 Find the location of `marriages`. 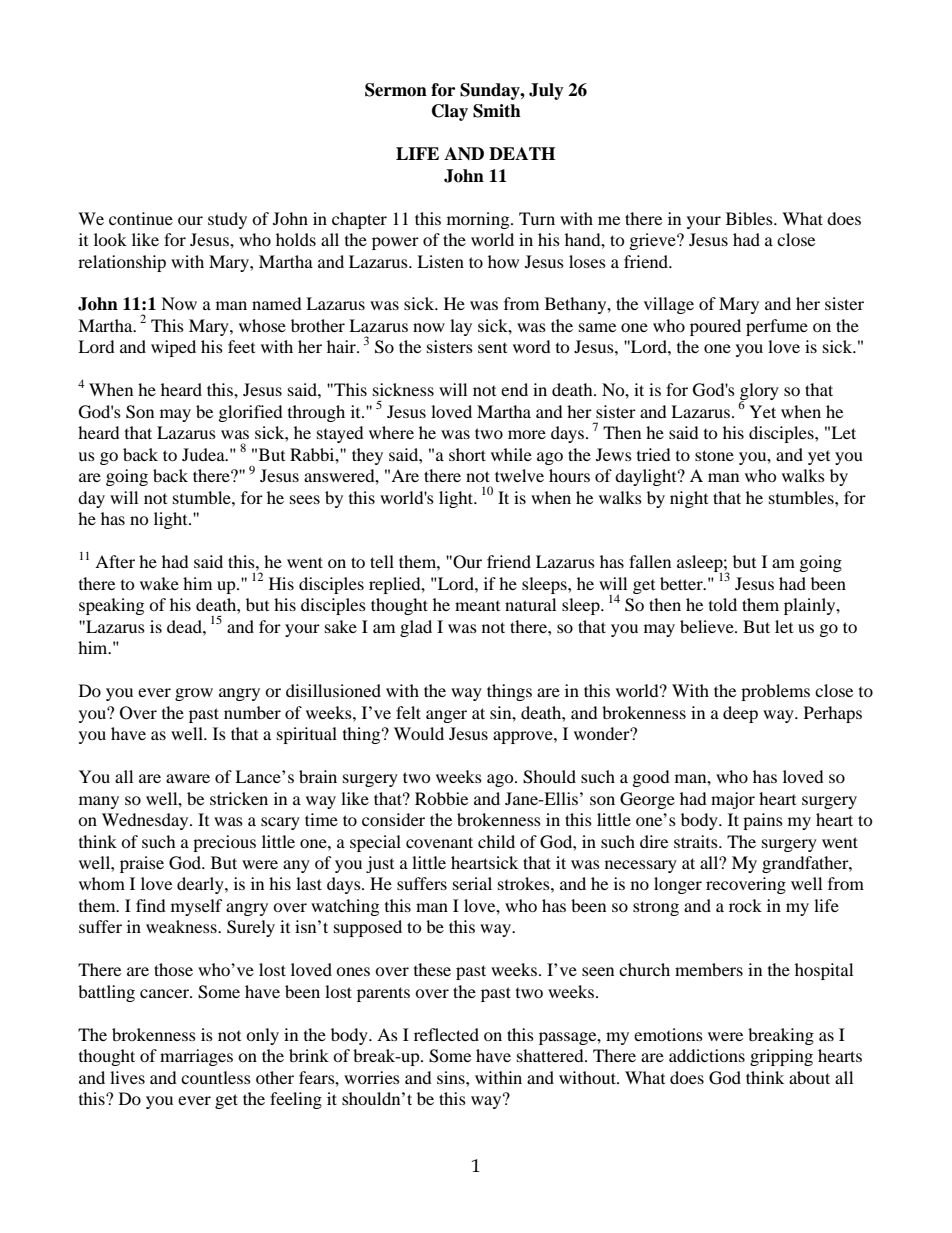

marriages is located at coordinates (196, 1057).
